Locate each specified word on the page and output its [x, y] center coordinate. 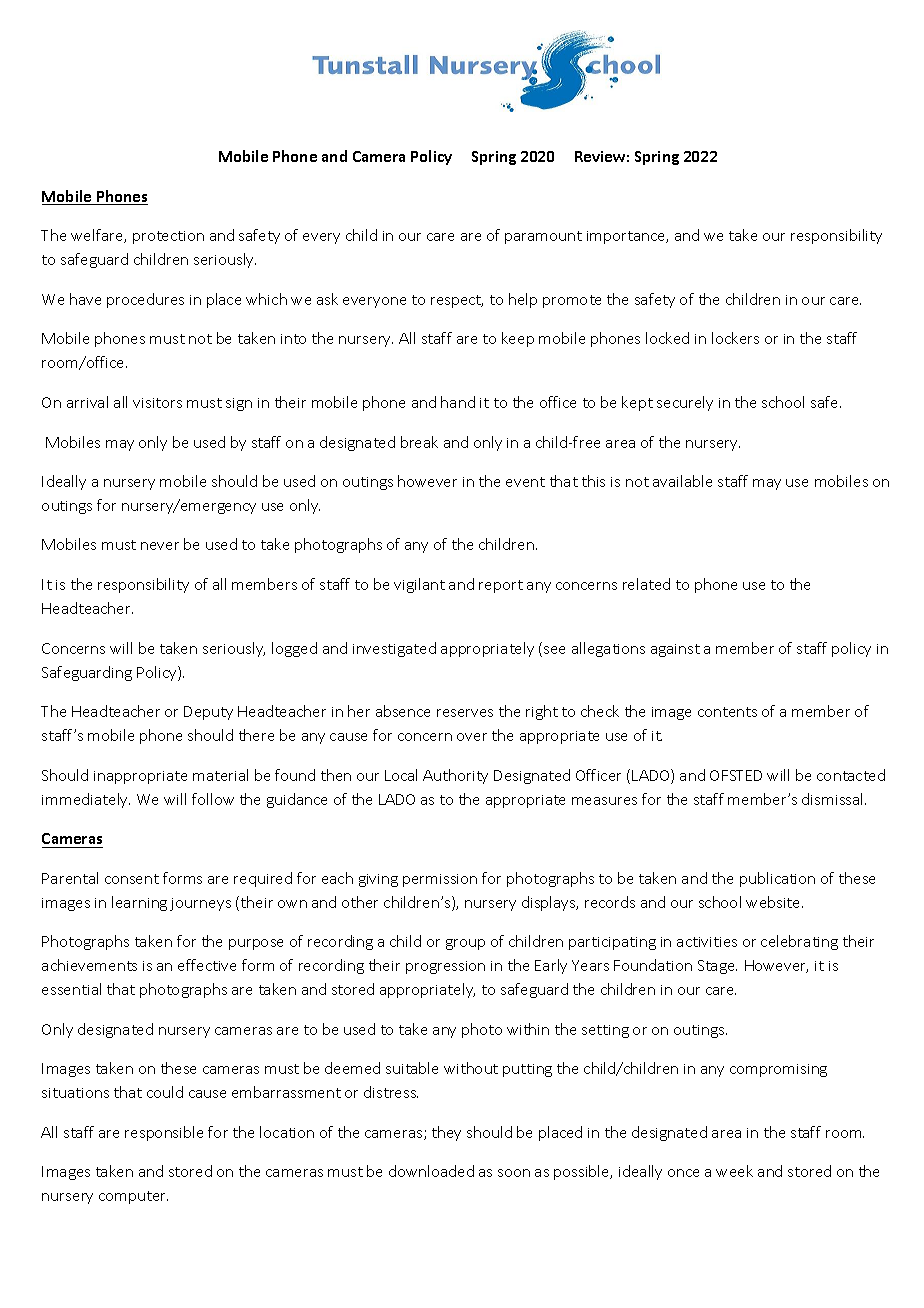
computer [133, 1197]
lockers [735, 338]
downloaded [431, 1171]
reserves [465, 713]
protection [168, 237]
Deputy [208, 713]
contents [727, 712]
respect [457, 301]
